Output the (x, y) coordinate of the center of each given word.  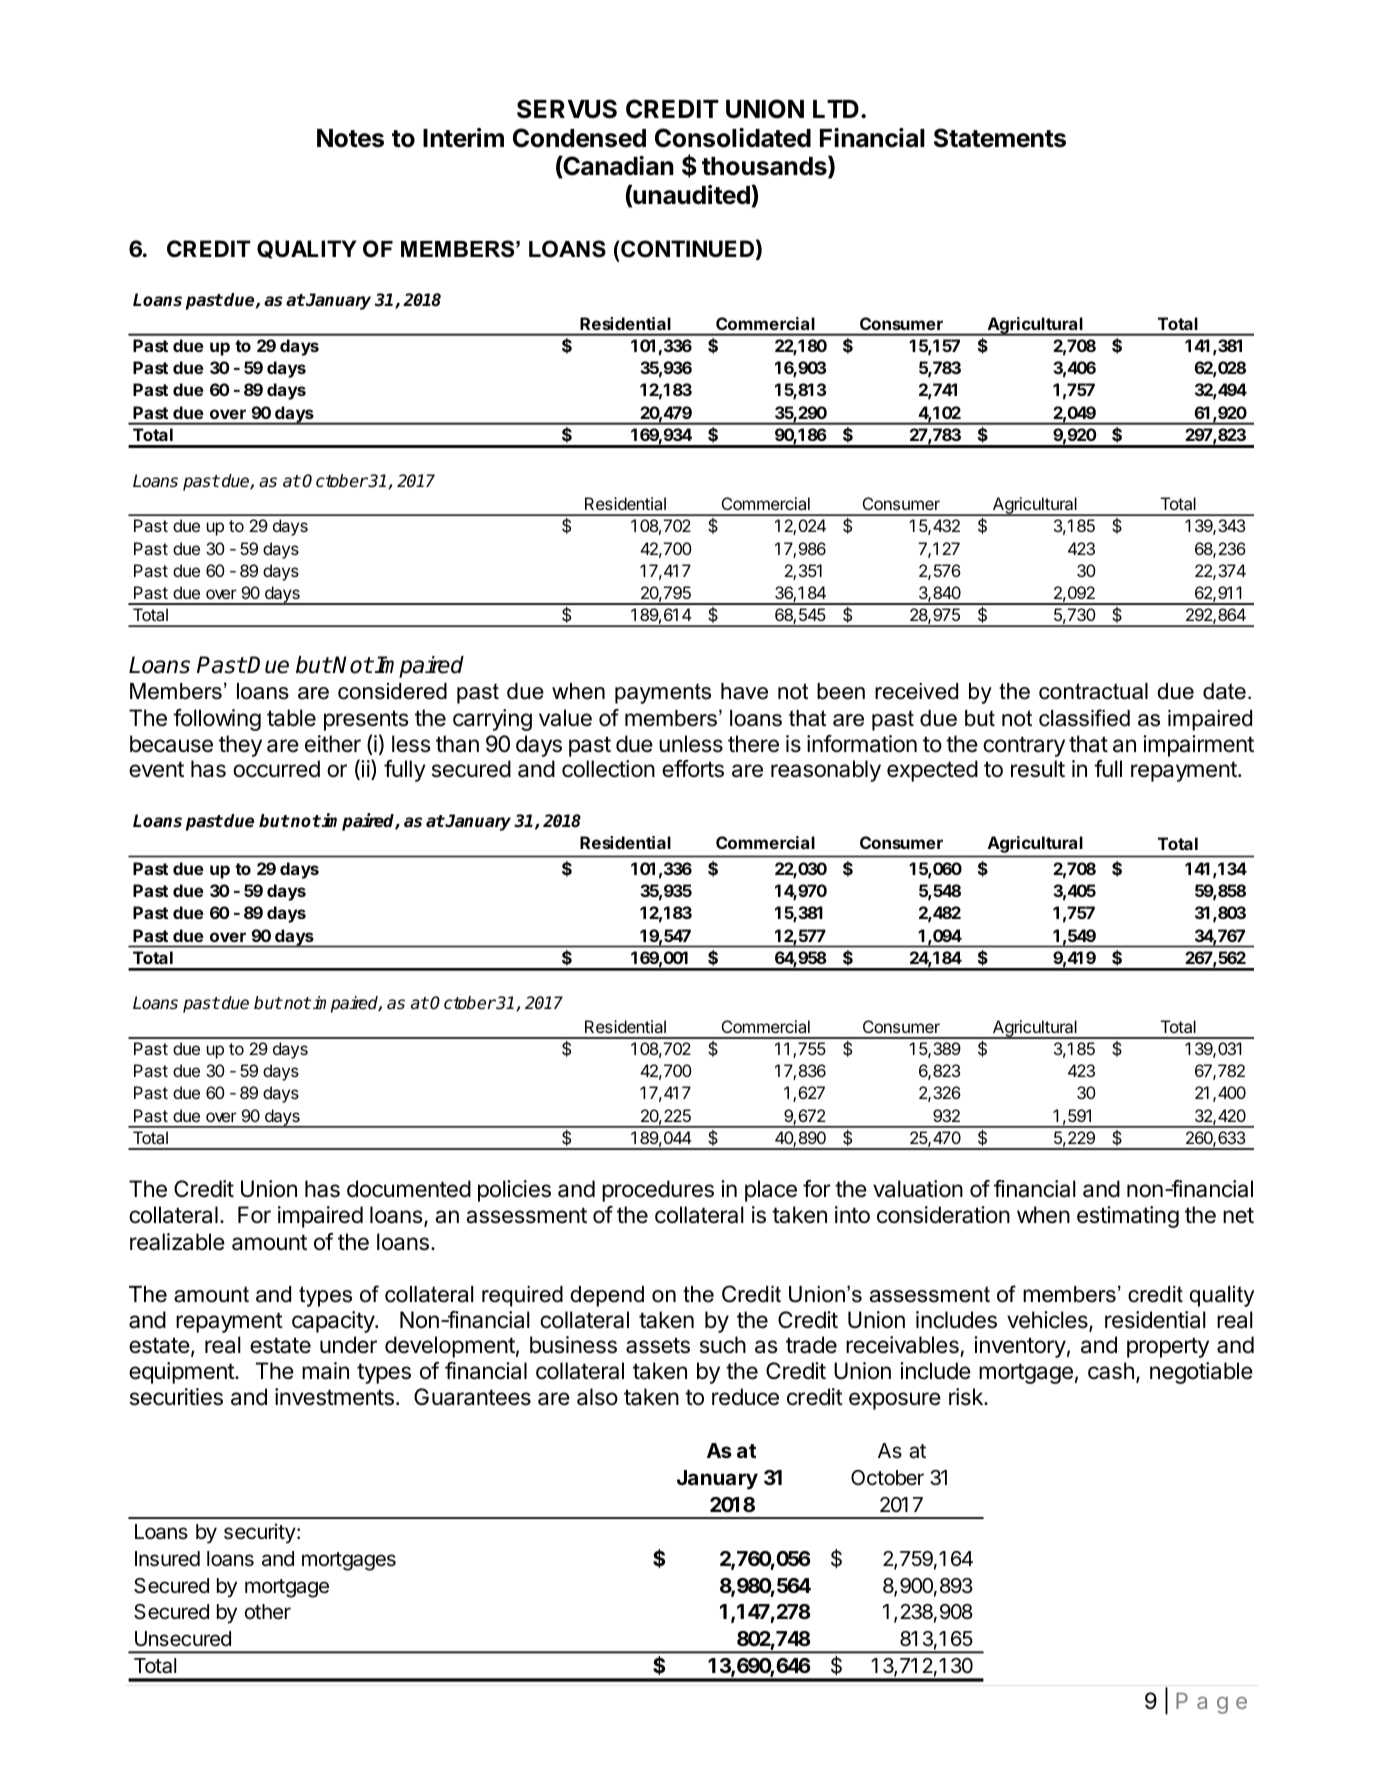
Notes (350, 138)
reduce (745, 1397)
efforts (693, 769)
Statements (1000, 138)
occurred (276, 769)
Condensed (579, 138)
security (260, 1533)
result (1038, 769)
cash (1111, 1371)
